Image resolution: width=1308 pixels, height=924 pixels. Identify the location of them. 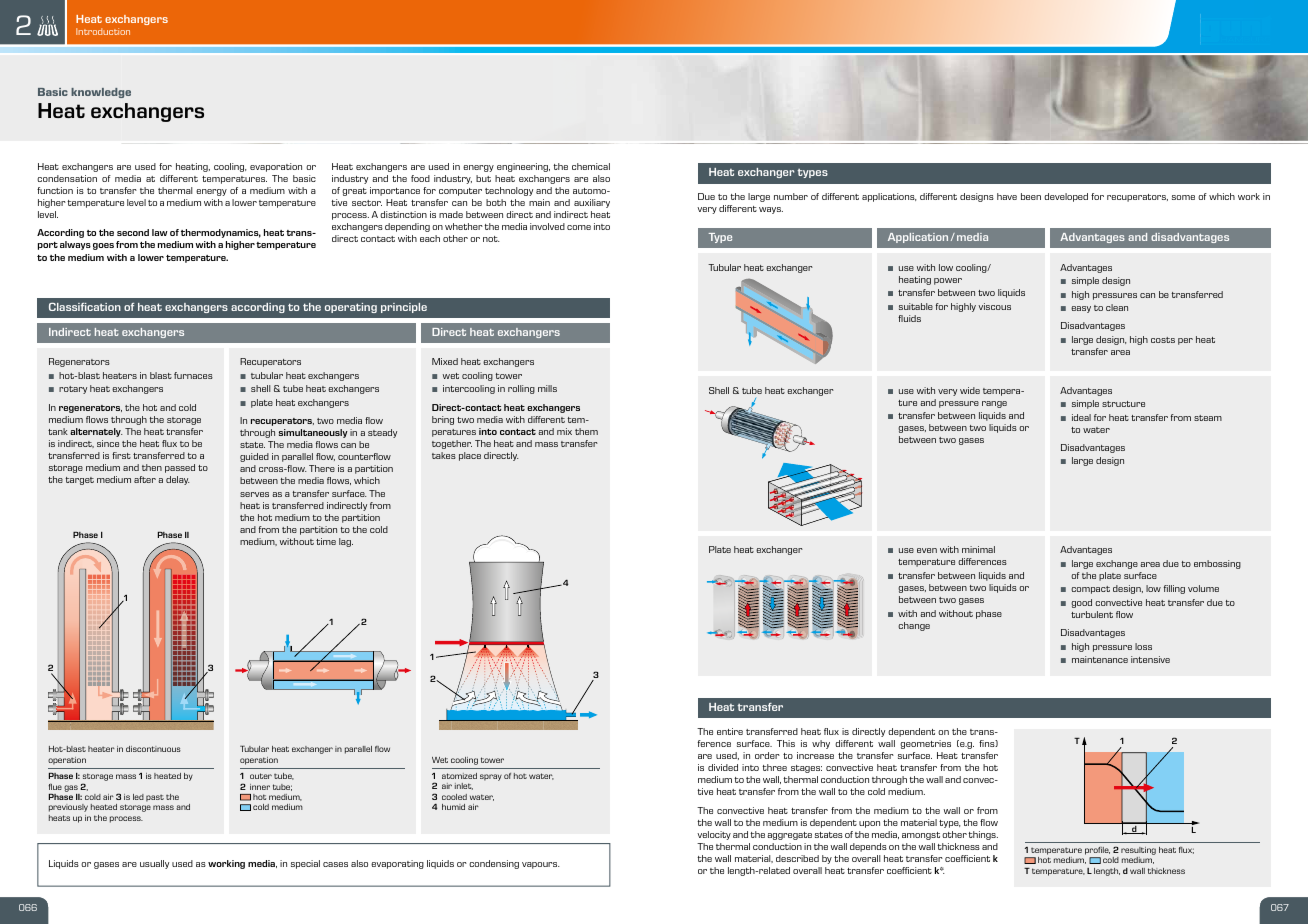
(586, 431).
